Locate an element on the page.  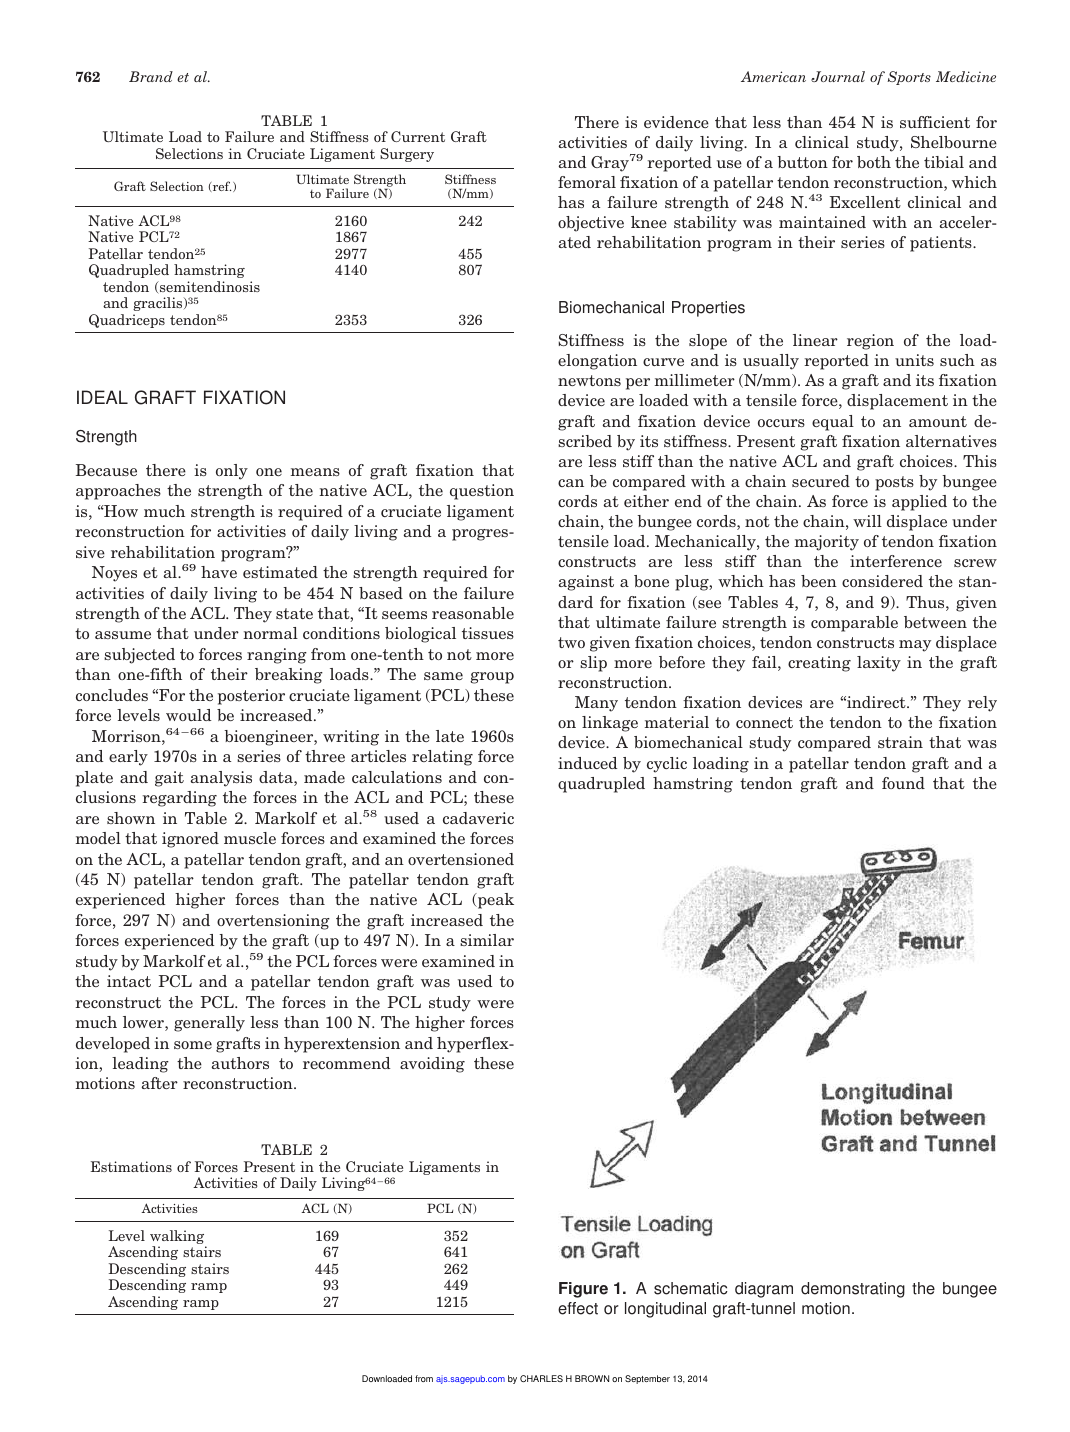
after is located at coordinates (160, 1083).
